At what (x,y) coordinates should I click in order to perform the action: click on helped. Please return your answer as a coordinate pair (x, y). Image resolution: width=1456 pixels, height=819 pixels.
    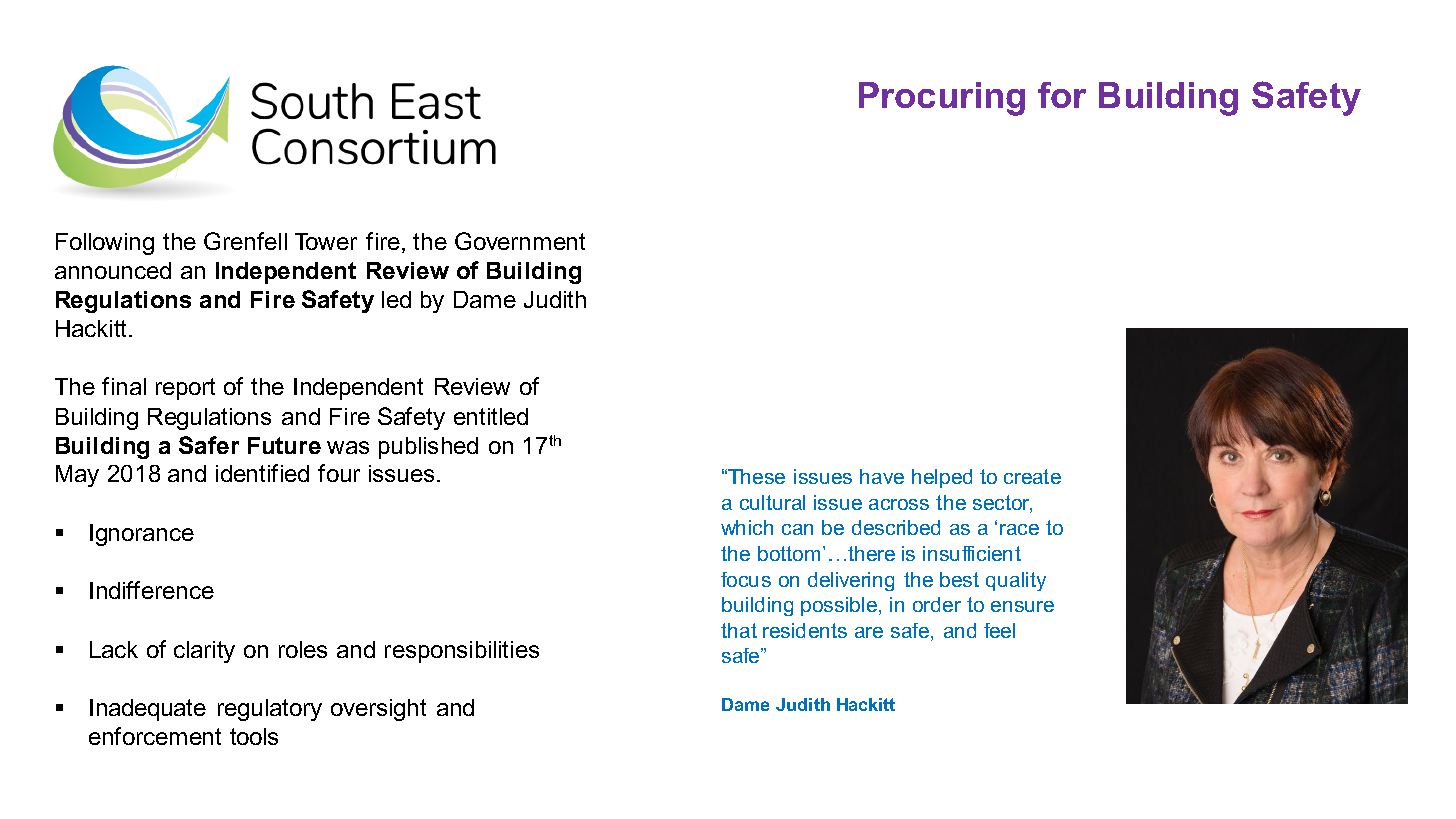
    Looking at the image, I should click on (942, 478).
